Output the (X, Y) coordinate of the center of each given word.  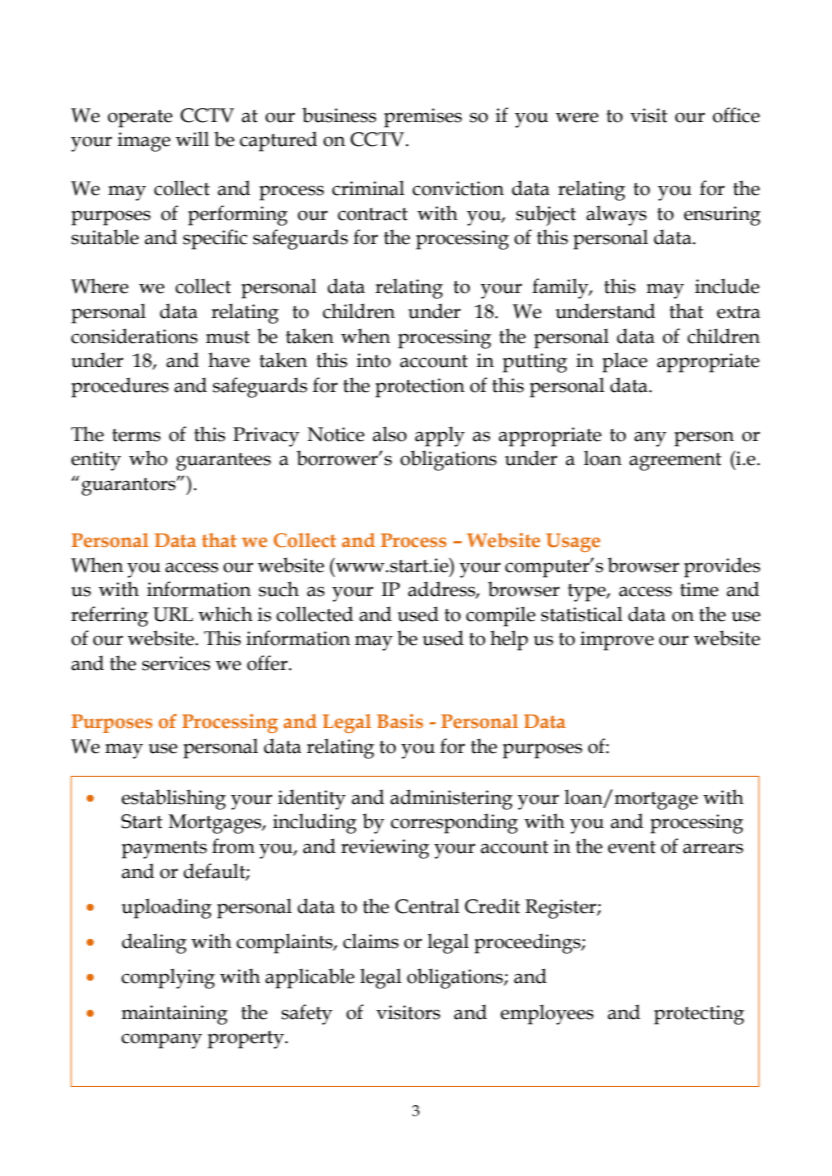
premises (423, 118)
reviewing (385, 849)
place (625, 362)
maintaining (174, 1015)
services (176, 663)
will (192, 139)
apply (440, 436)
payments (164, 850)
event (632, 847)
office (736, 115)
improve (617, 641)
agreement (675, 462)
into (374, 360)
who (148, 458)
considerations (134, 336)
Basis (400, 721)
